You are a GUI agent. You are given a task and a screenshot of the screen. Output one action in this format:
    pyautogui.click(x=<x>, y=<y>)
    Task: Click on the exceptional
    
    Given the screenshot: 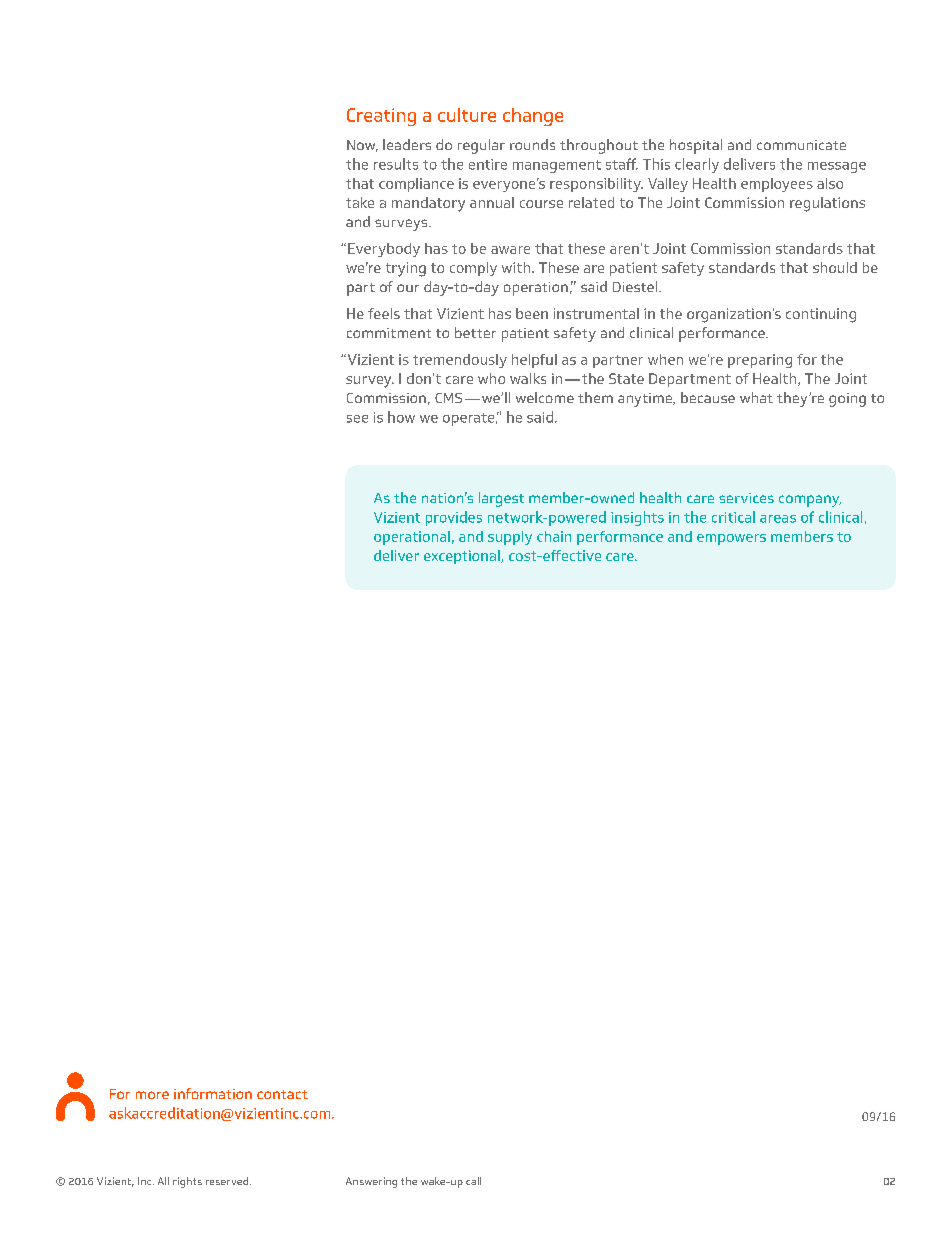 What is the action you would take?
    pyautogui.click(x=463, y=557)
